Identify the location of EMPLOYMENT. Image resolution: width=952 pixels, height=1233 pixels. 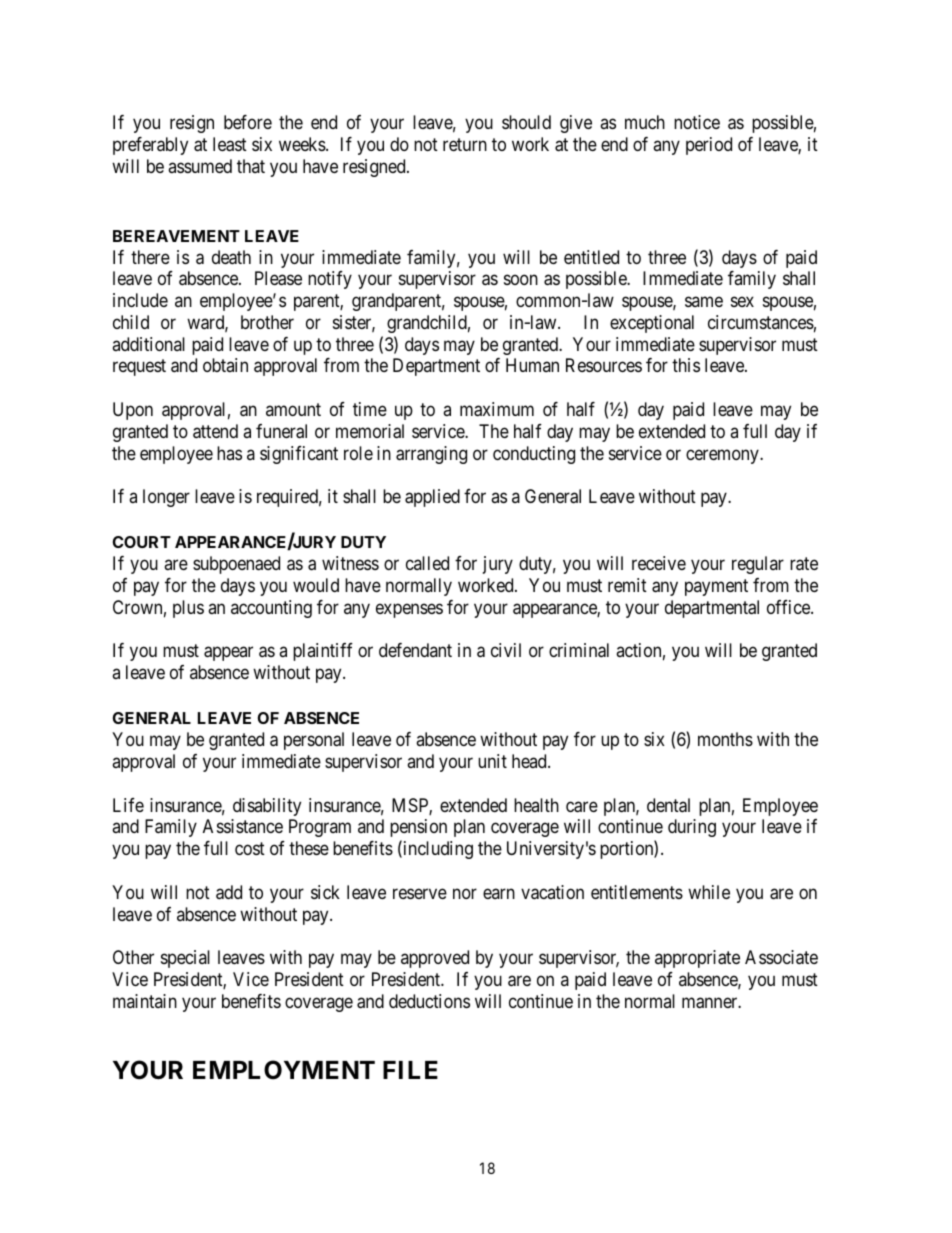
(284, 1070).
